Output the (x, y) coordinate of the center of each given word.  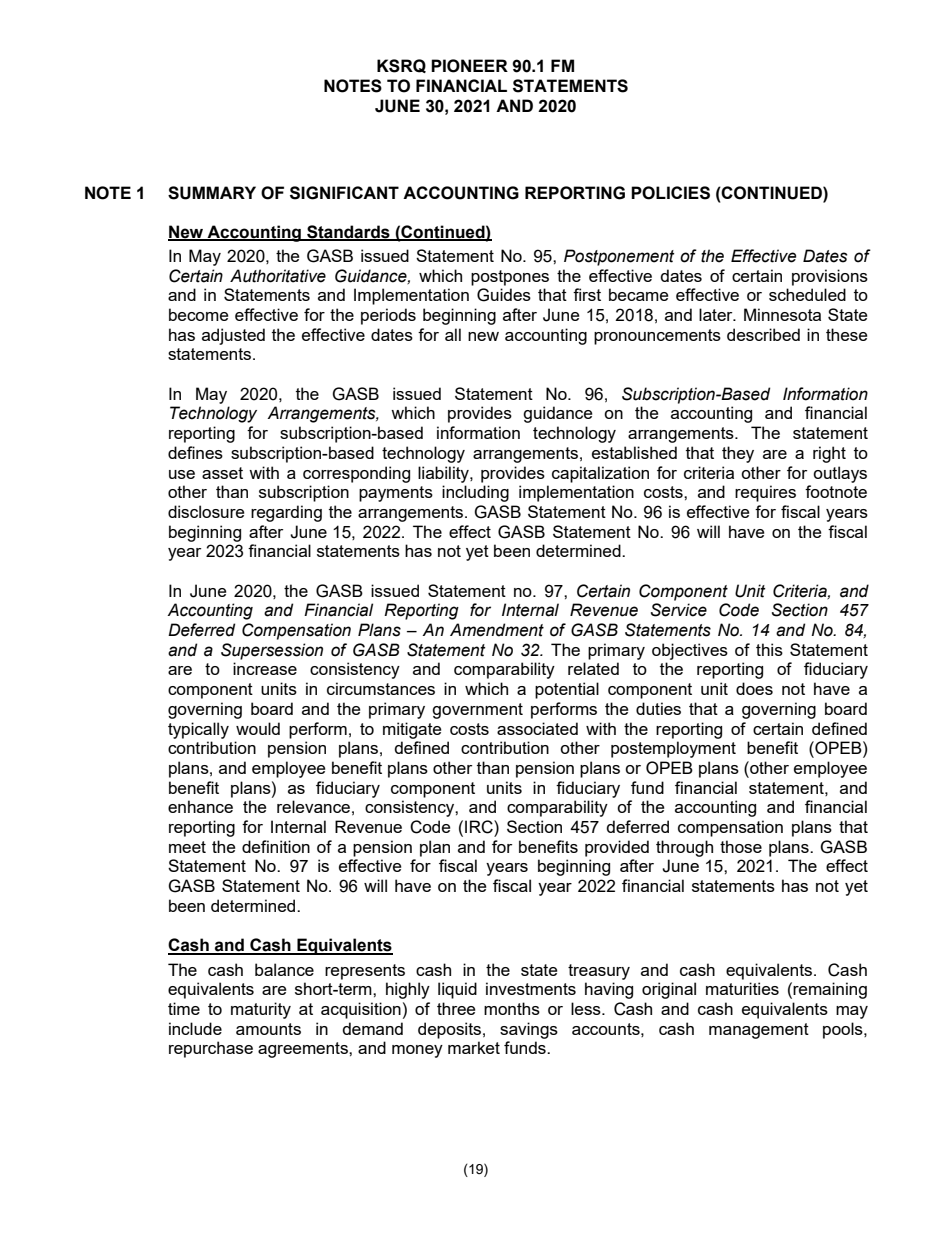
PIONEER (469, 66)
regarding (286, 513)
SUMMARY (212, 193)
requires (765, 493)
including (475, 493)
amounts (268, 1029)
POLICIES (670, 193)
